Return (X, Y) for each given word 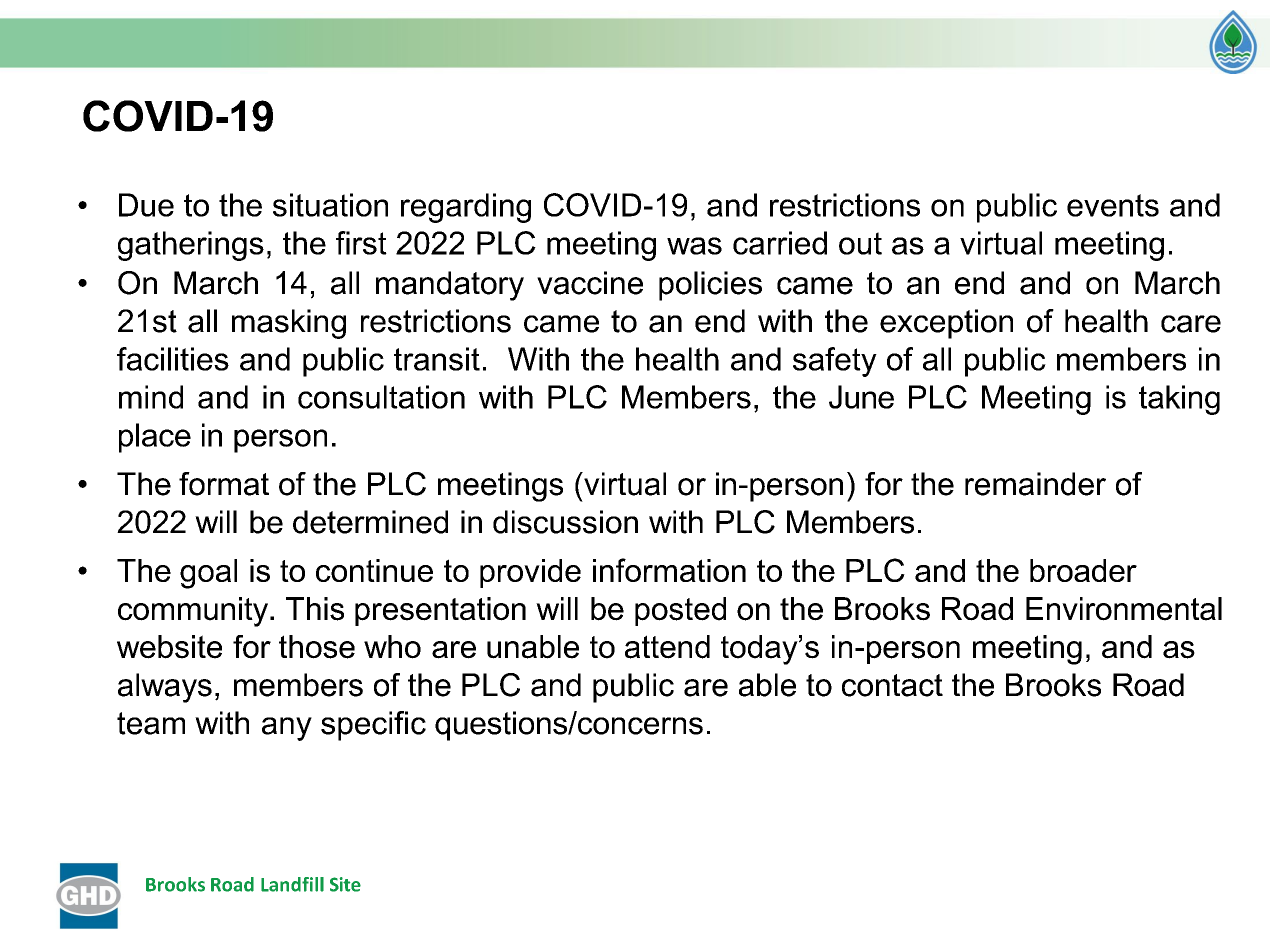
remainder (1035, 484)
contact (892, 685)
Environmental (1124, 609)
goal (208, 574)
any (287, 729)
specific (373, 726)
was (694, 246)
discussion (565, 522)
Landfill (292, 884)
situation (330, 205)
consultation (381, 397)
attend (667, 647)
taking (1179, 400)
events (1113, 205)
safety (835, 362)
